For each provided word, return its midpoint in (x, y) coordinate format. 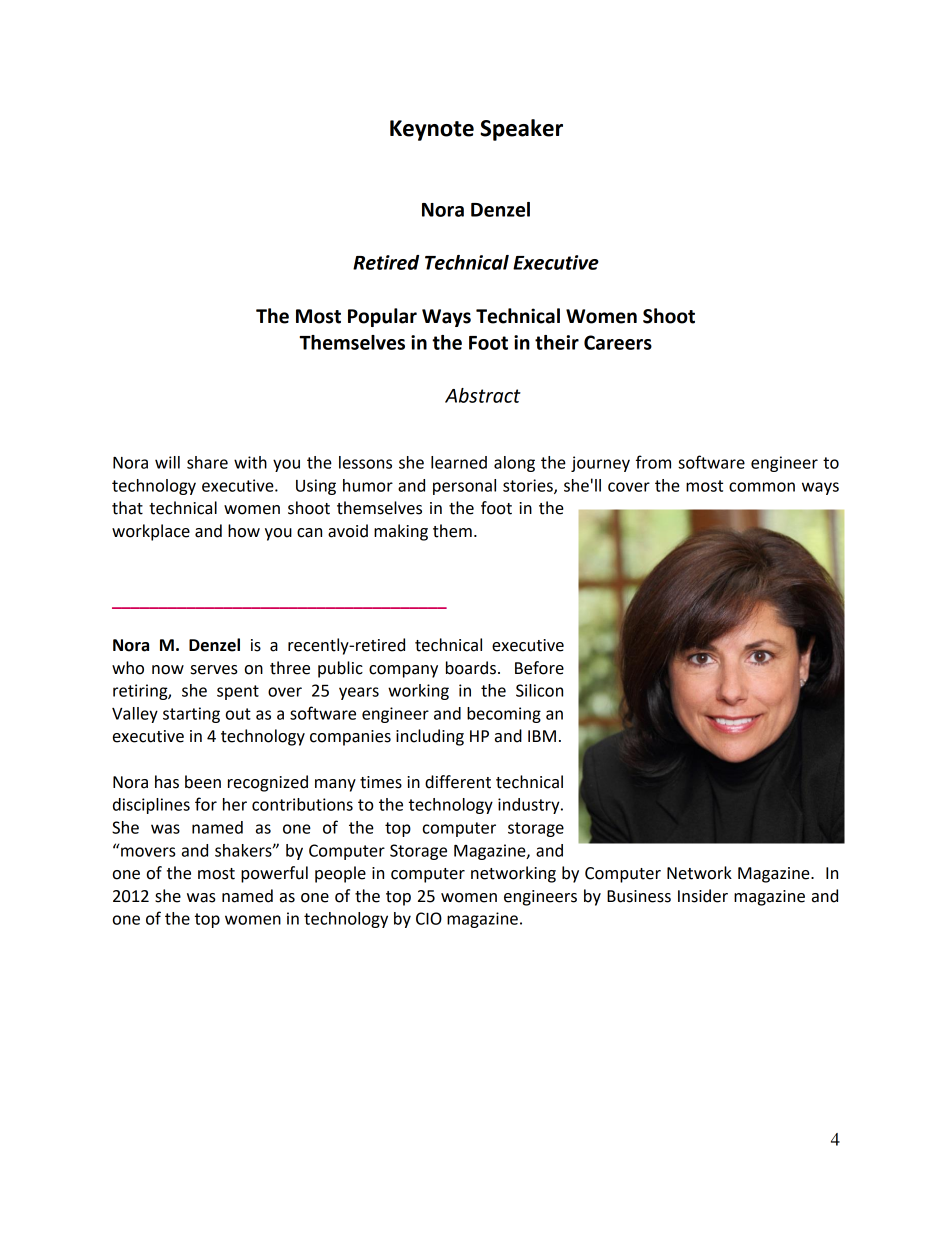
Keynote (432, 130)
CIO (429, 918)
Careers (618, 342)
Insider (703, 896)
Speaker (521, 130)
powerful (274, 874)
